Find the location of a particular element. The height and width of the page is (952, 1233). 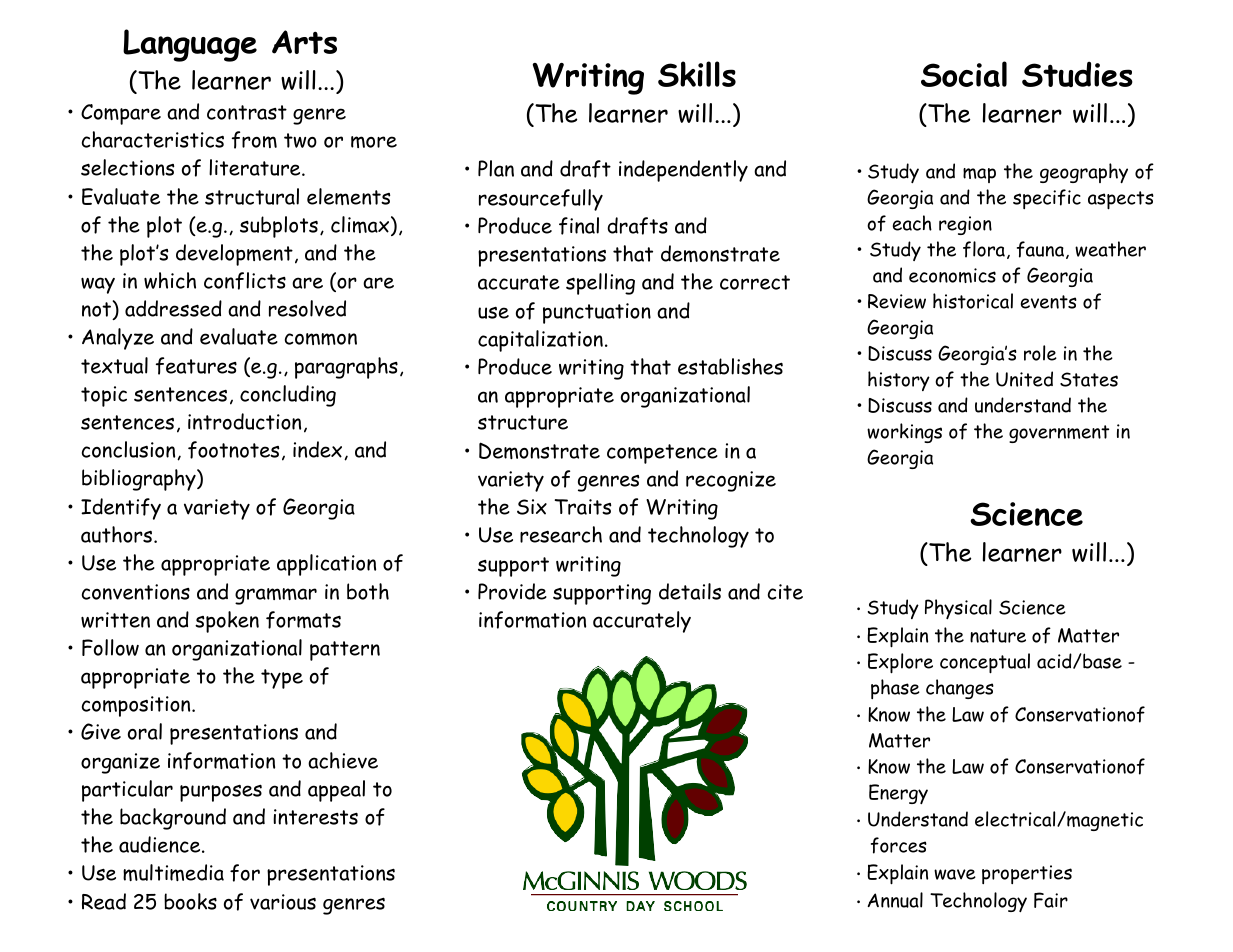

details is located at coordinates (690, 591).
